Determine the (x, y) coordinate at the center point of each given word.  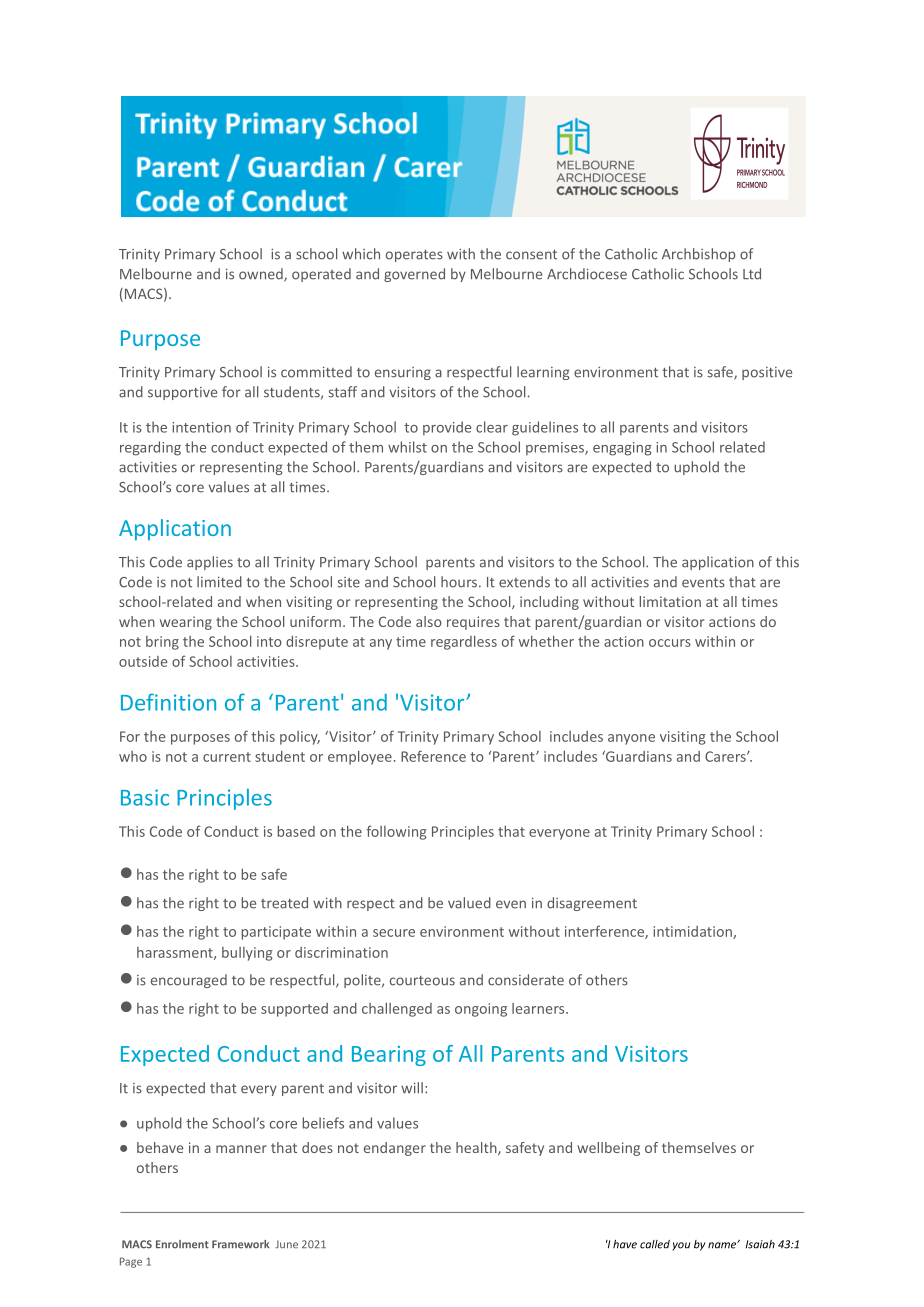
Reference (433, 756)
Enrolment (182, 1244)
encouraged (189, 981)
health (477, 1148)
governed (414, 275)
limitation (670, 601)
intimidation (694, 932)
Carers (726, 756)
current (227, 757)
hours (460, 582)
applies (210, 563)
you (681, 1246)
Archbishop (698, 255)
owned (262, 275)
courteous (422, 981)
